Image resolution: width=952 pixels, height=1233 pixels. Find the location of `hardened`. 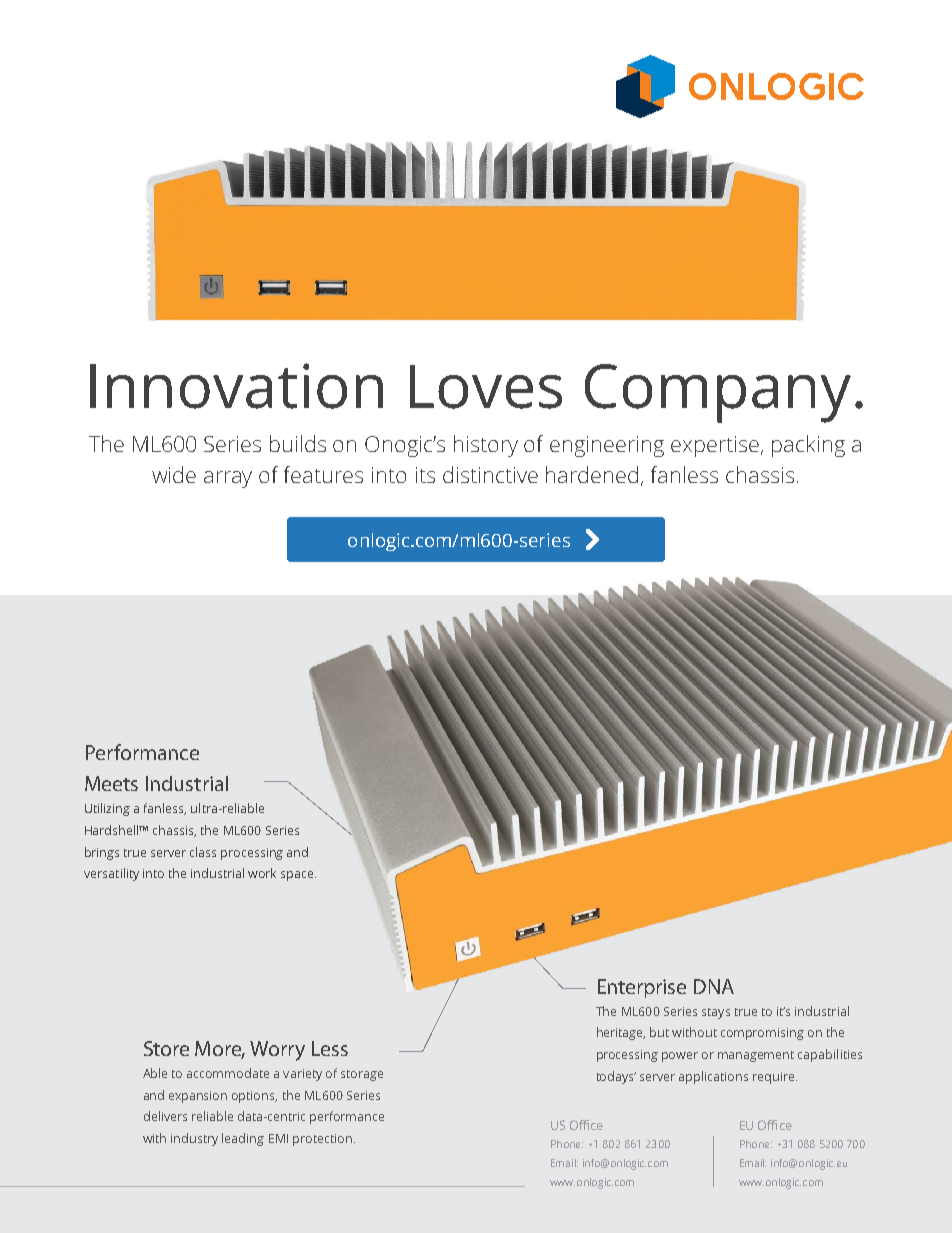

hardened is located at coordinates (592, 474).
